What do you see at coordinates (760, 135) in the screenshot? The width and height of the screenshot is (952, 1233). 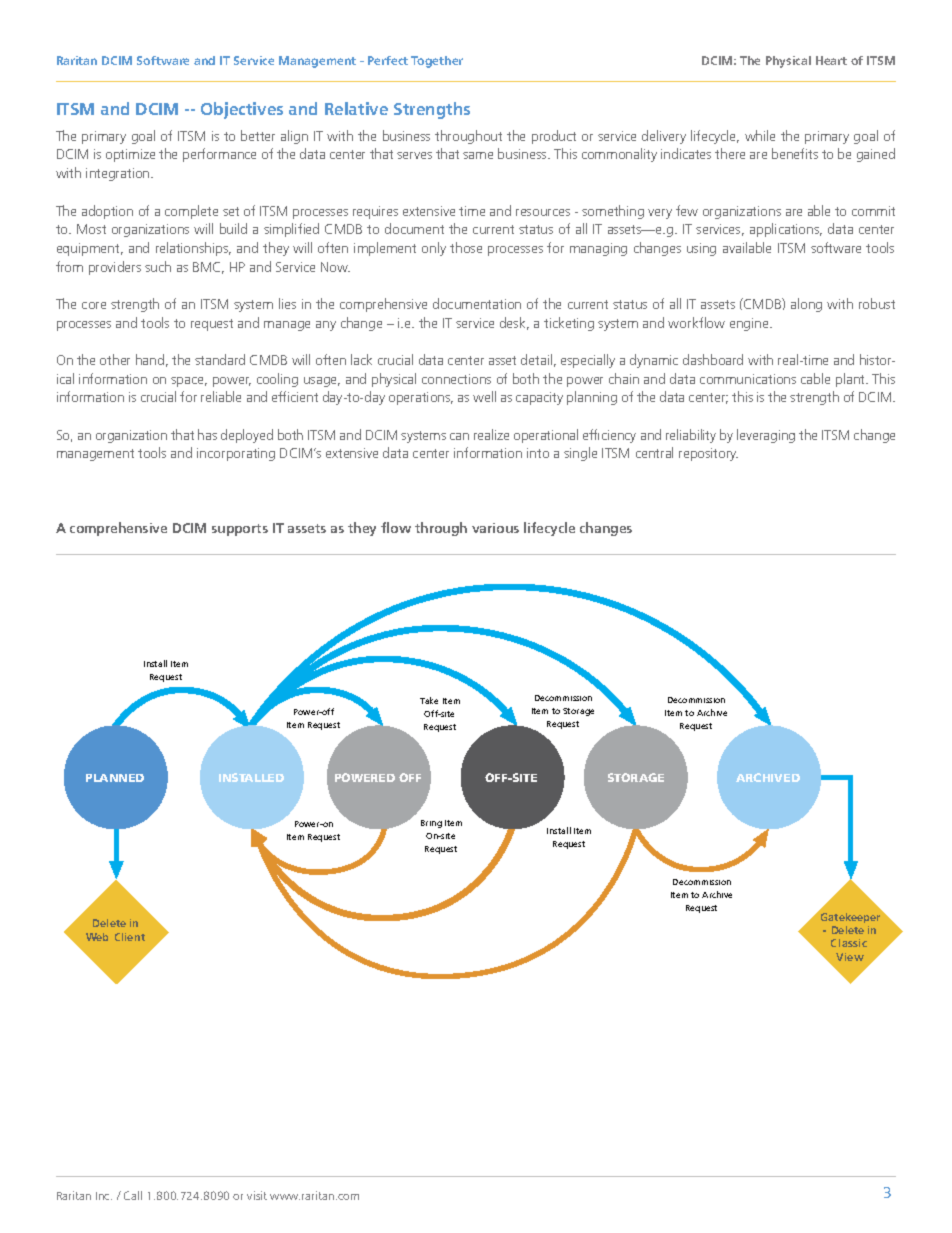 I see `while` at bounding box center [760, 135].
